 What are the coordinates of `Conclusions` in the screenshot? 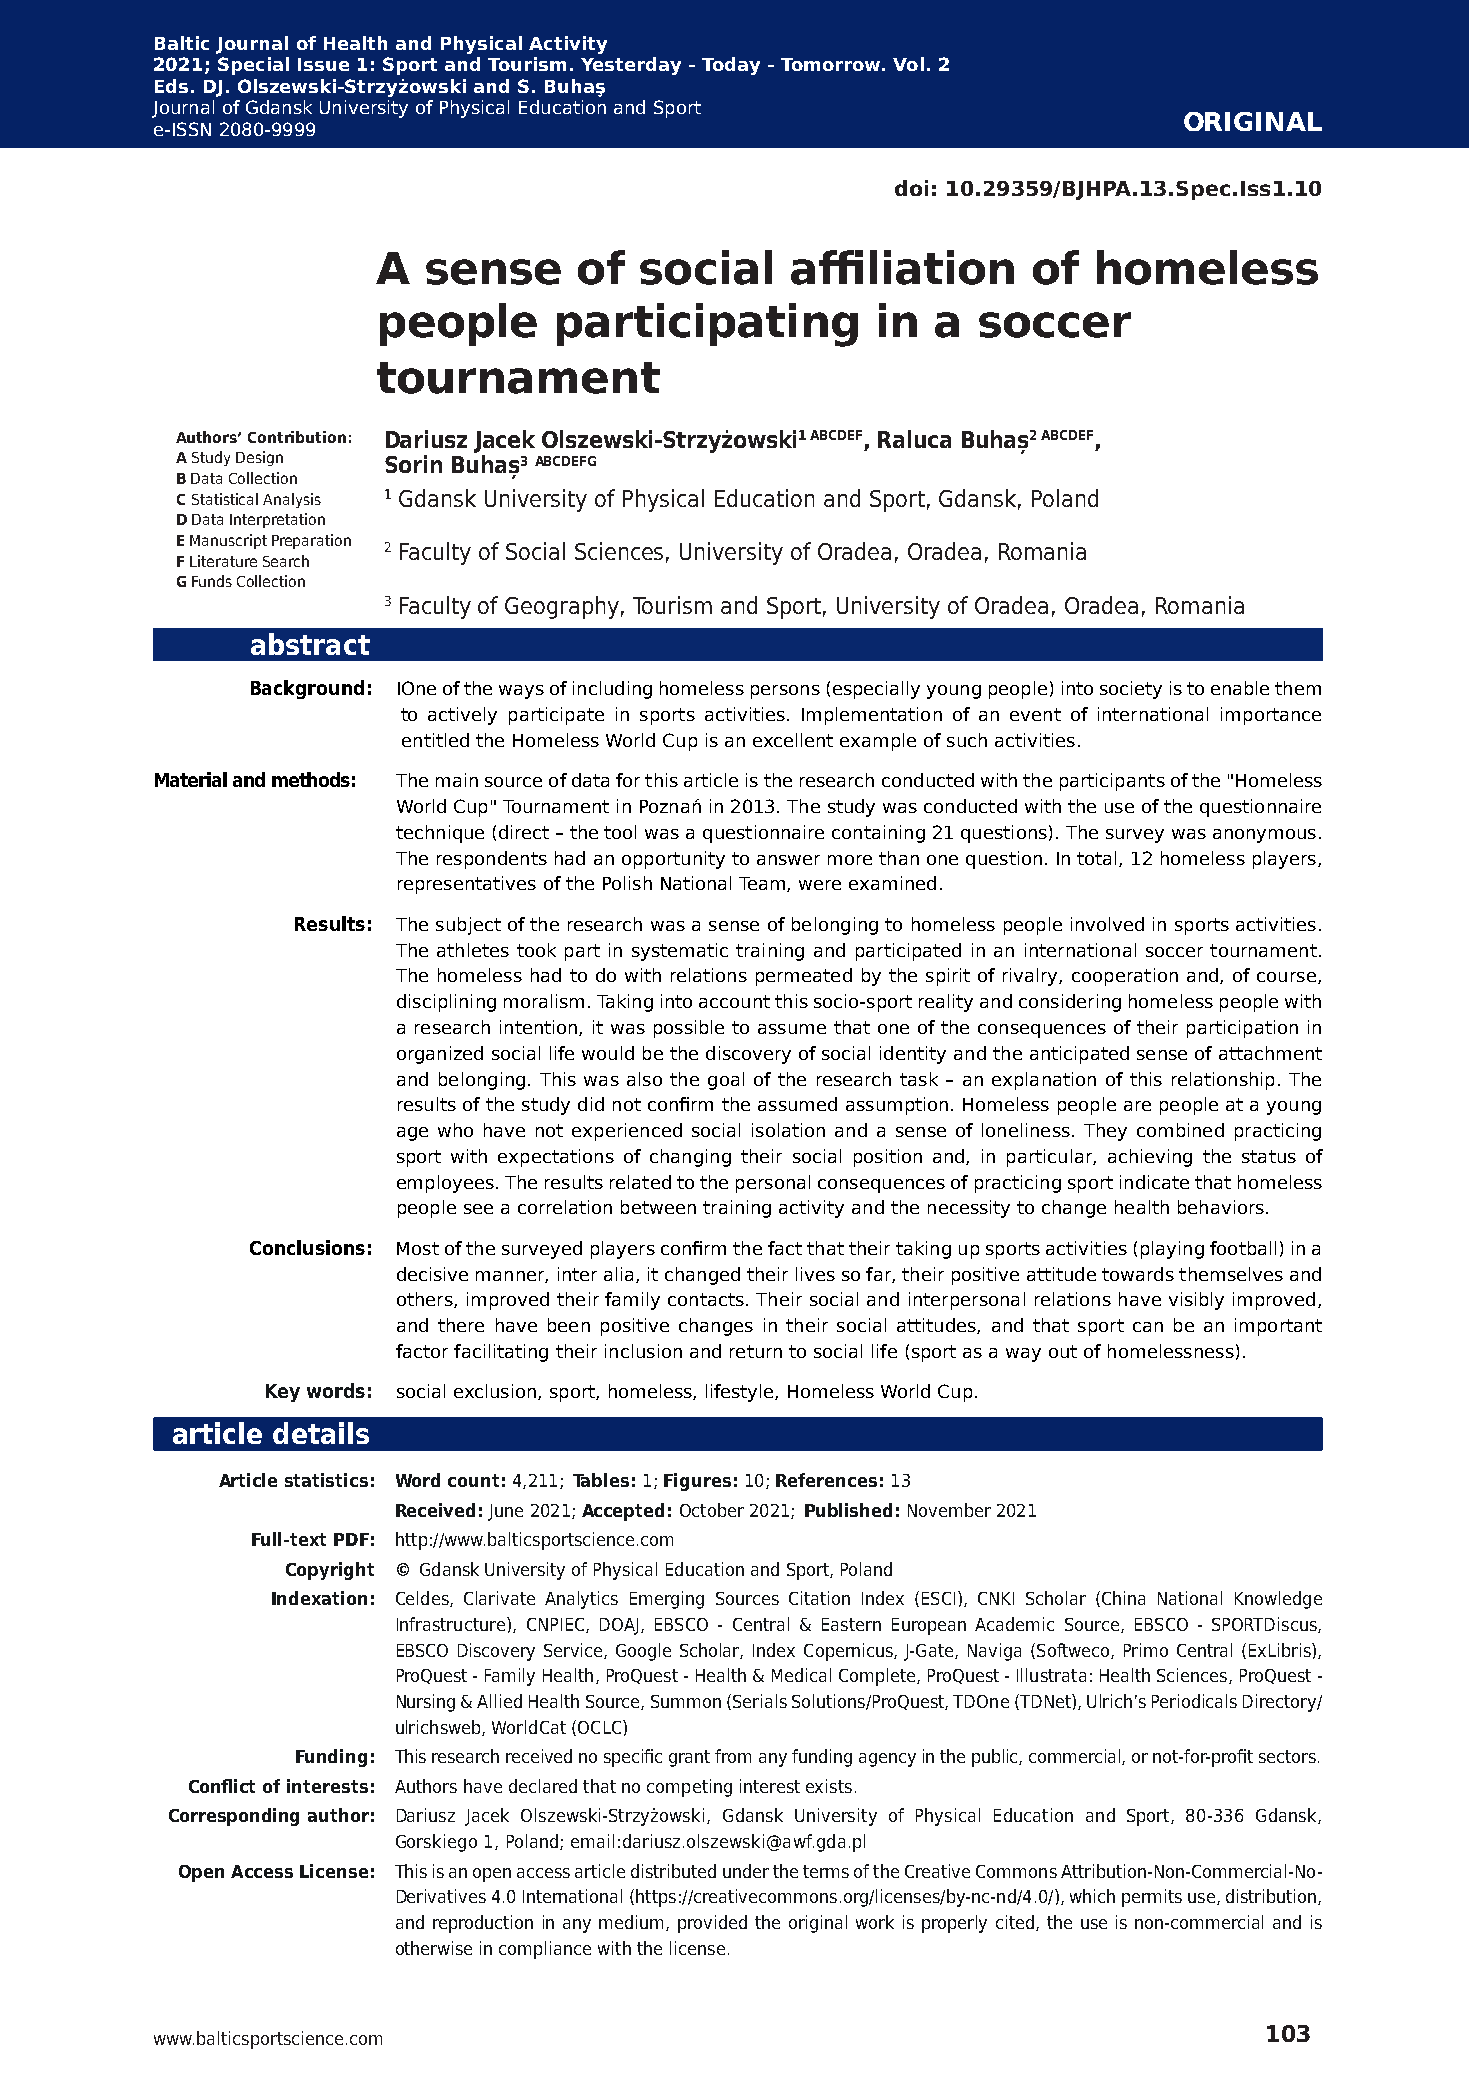 It's located at (307, 1247).
